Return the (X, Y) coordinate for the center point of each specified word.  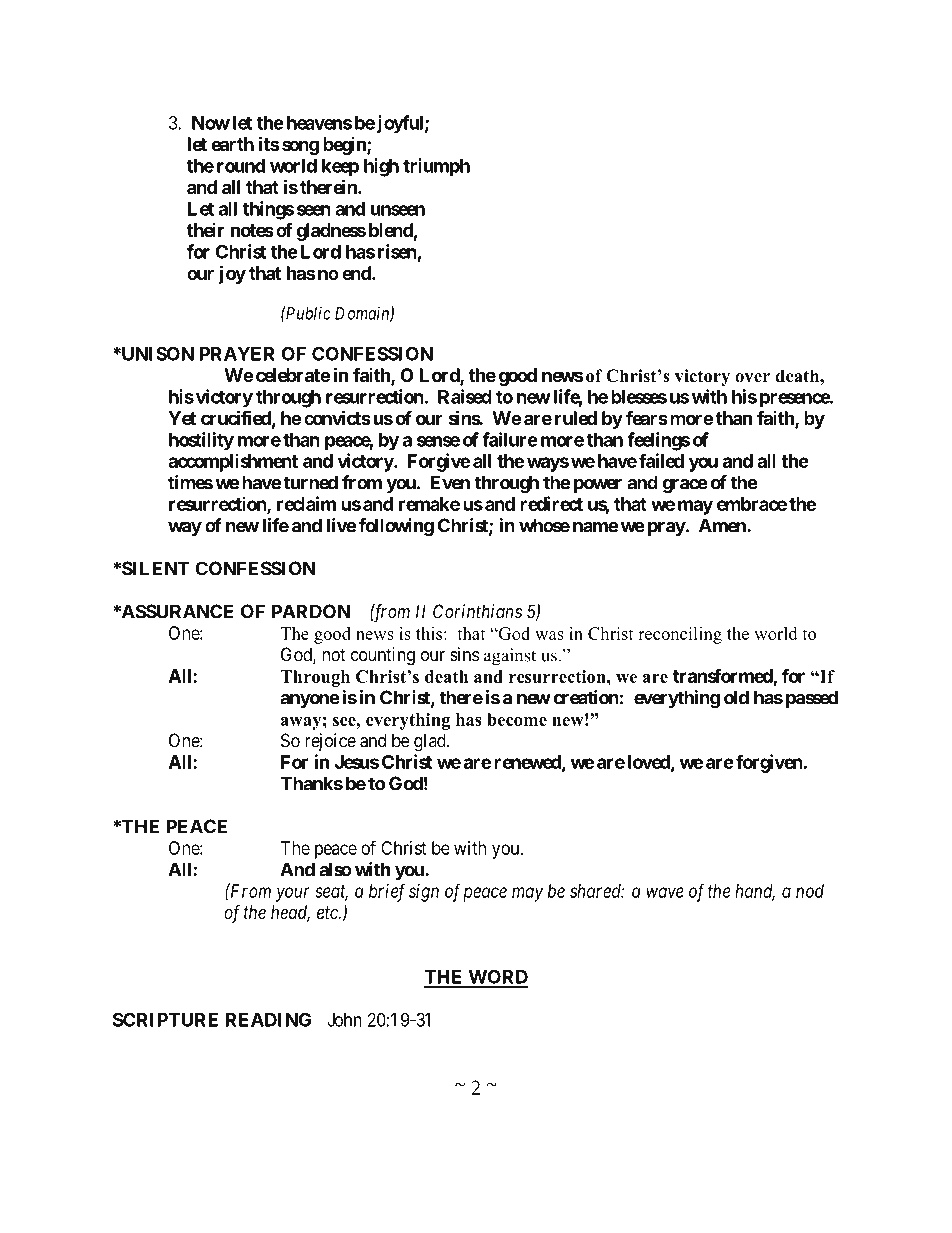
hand (755, 892)
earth (232, 144)
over (752, 378)
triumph (436, 167)
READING (268, 1019)
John (344, 1020)
